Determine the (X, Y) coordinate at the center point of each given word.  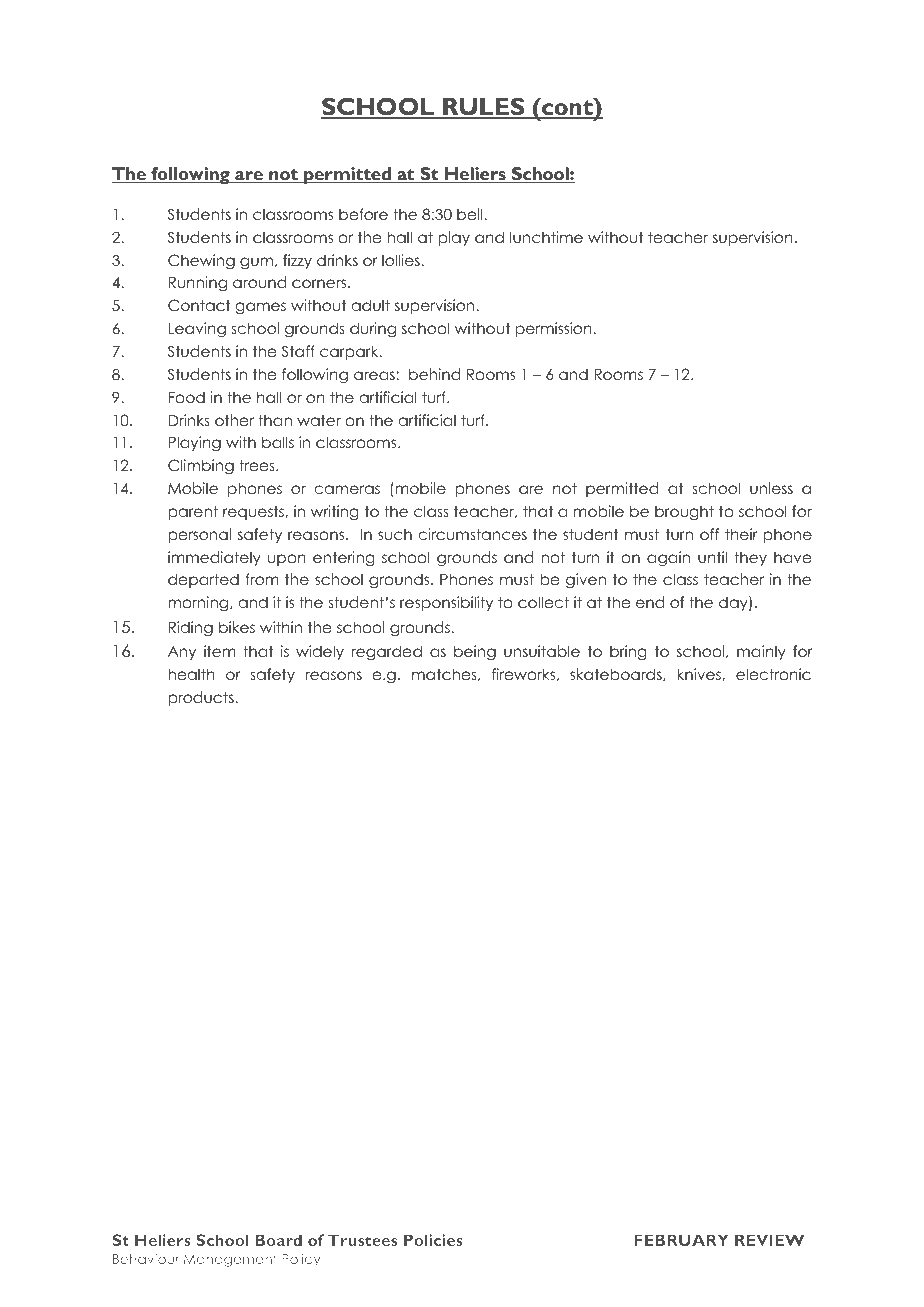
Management (230, 1260)
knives (700, 674)
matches (445, 674)
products (202, 698)
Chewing (201, 262)
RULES (484, 108)
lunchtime (546, 237)
